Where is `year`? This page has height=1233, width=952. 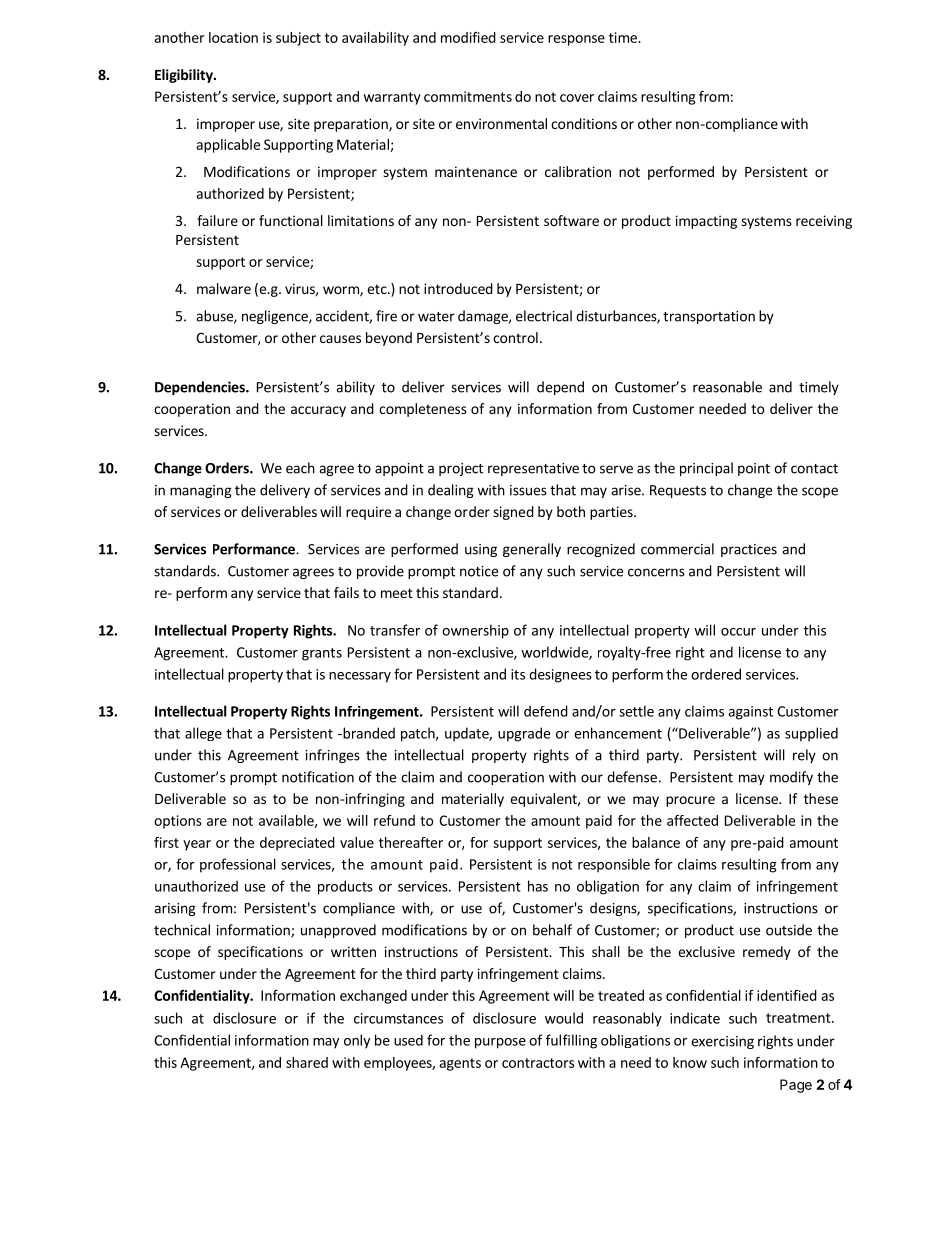
year is located at coordinates (197, 845).
